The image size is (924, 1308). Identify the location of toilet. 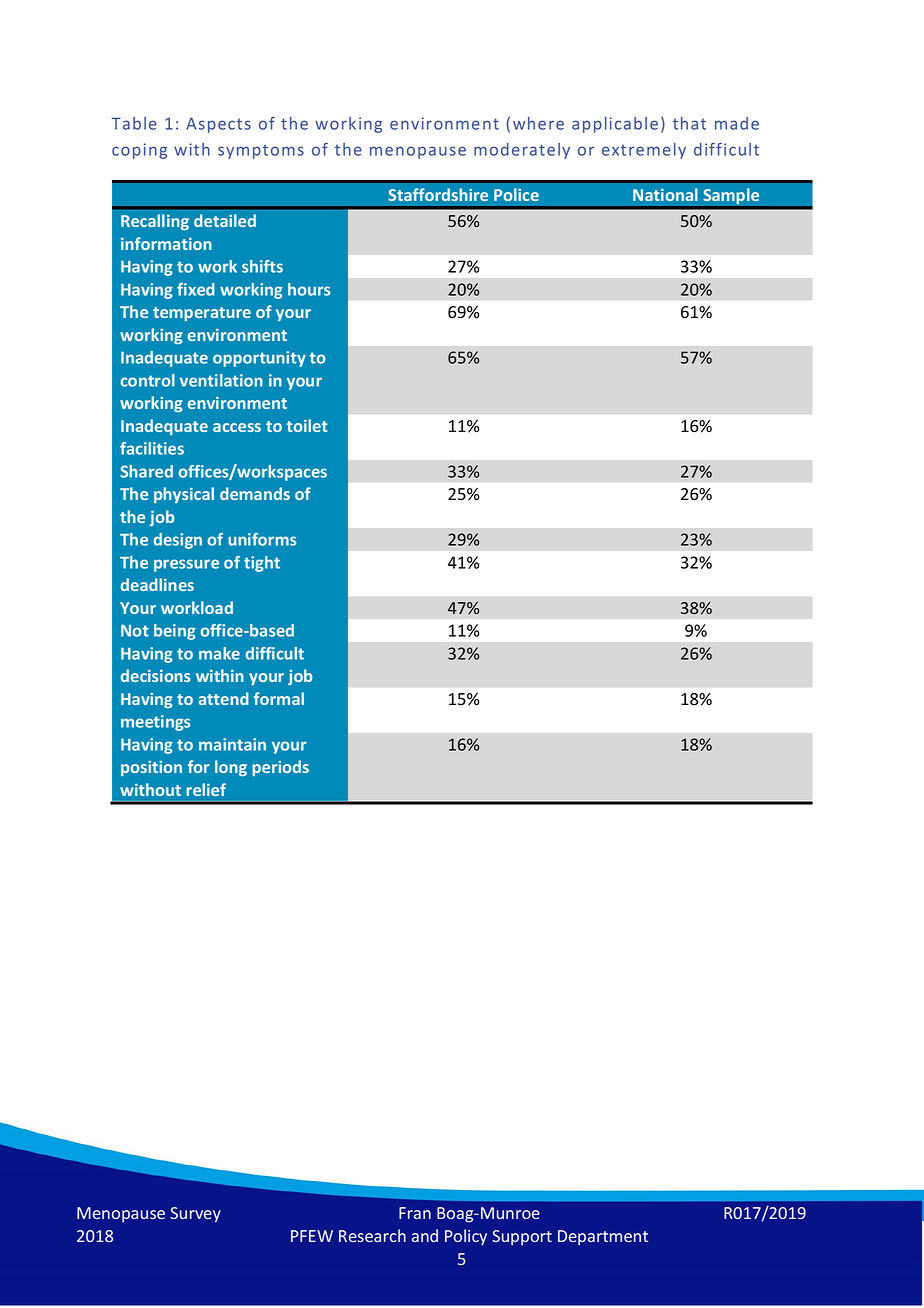
(307, 425).
